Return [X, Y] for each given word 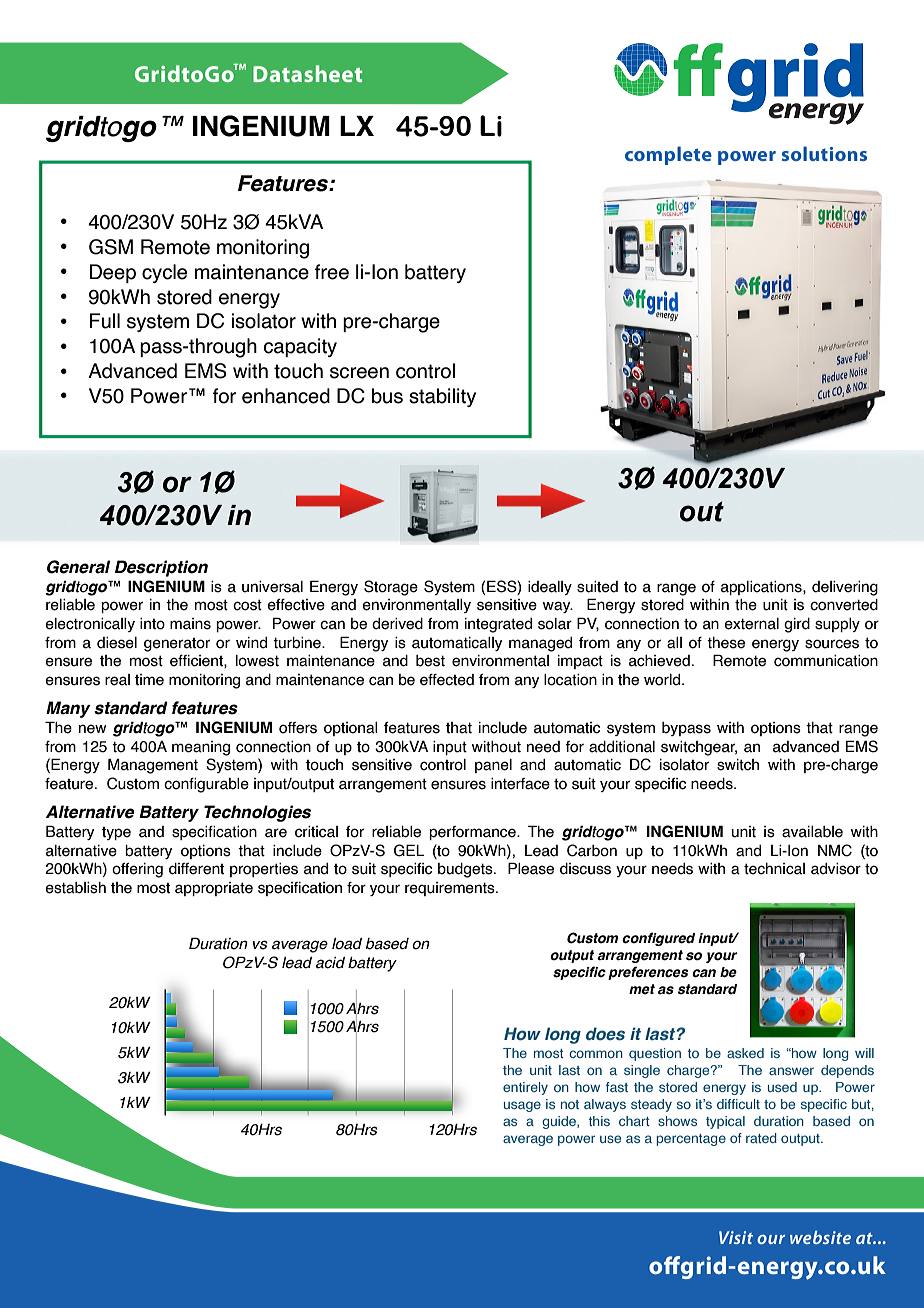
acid [330, 963]
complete [668, 155]
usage [522, 1106]
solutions [824, 153]
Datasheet [307, 73]
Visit [736, 1237]
